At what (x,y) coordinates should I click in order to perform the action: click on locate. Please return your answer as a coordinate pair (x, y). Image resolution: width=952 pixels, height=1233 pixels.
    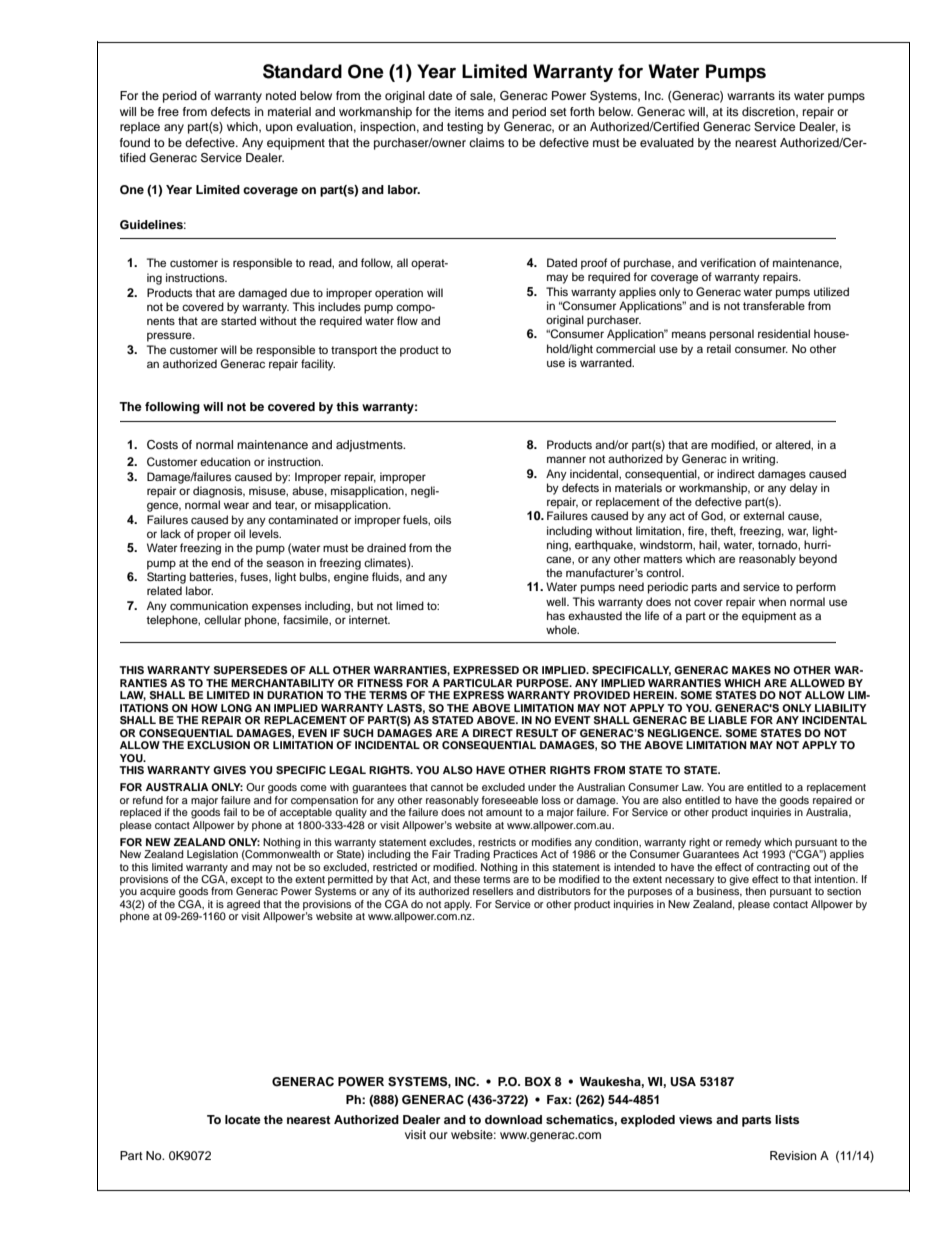
    Looking at the image, I should click on (243, 1119).
